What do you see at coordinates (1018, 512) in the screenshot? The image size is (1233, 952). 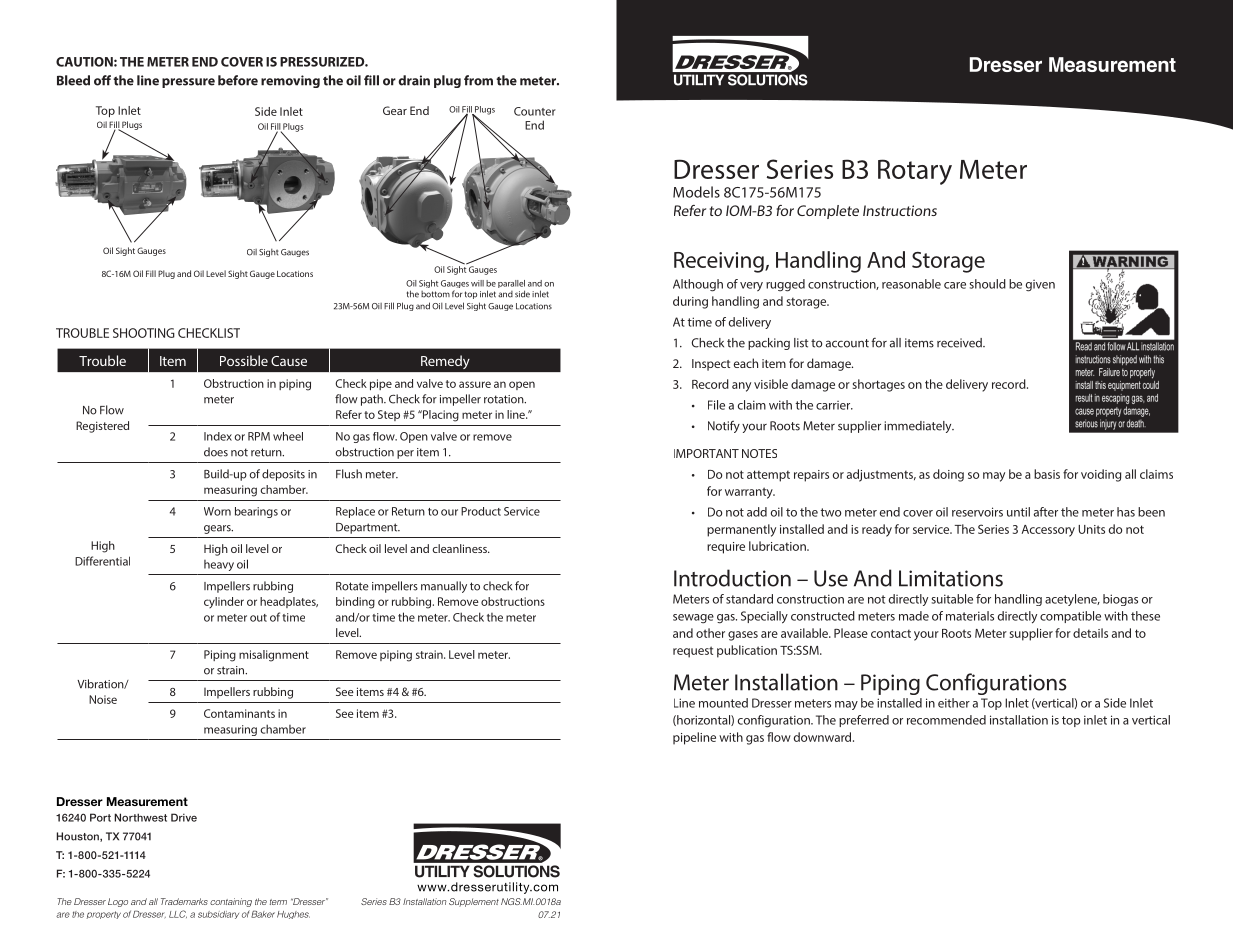 I see `until` at bounding box center [1018, 512].
